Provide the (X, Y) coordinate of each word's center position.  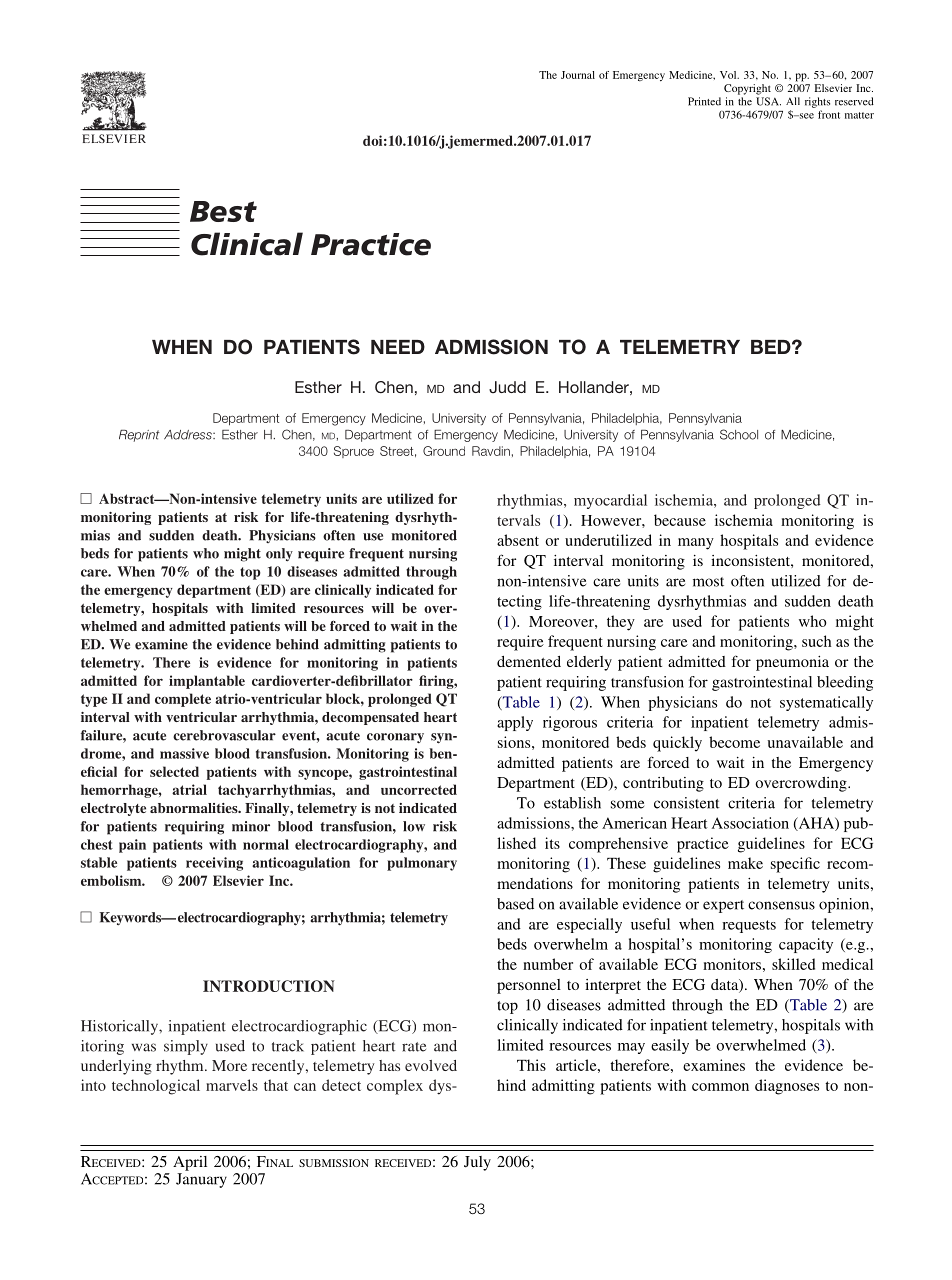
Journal (578, 75)
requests (749, 926)
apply (515, 723)
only (279, 555)
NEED (398, 347)
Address (189, 435)
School (739, 434)
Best (223, 211)
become (734, 742)
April (190, 1163)
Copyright (747, 89)
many (696, 544)
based (515, 904)
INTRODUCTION (269, 986)
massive (184, 753)
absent (518, 540)
